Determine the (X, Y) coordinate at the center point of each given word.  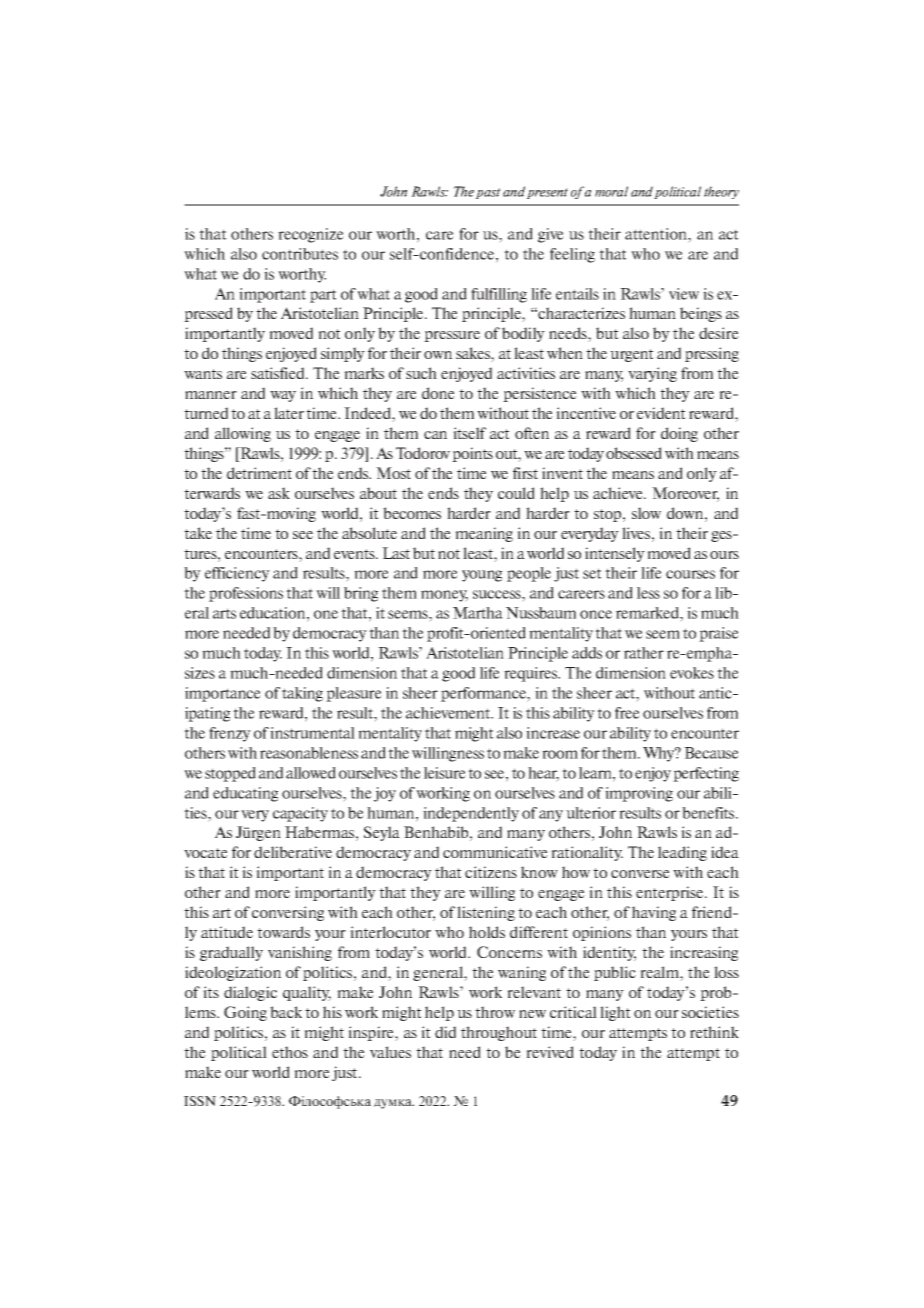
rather (644, 653)
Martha (478, 613)
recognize (311, 235)
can (435, 435)
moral (611, 191)
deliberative (293, 852)
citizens (491, 872)
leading (682, 853)
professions (246, 594)
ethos (290, 1052)
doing (679, 434)
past (488, 193)
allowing (243, 434)
